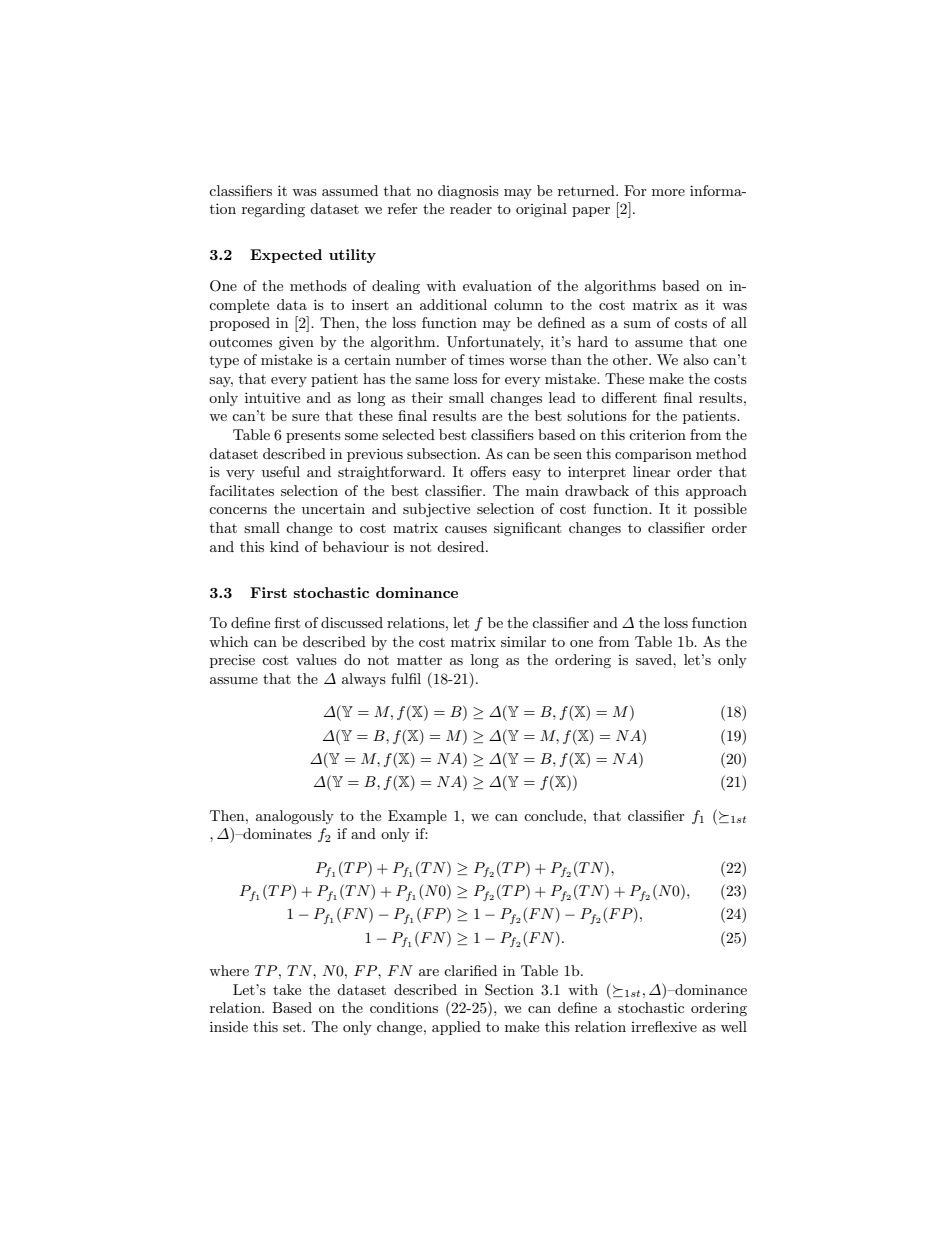  What do you see at coordinates (456, 1028) in the image?
I see `applied` at bounding box center [456, 1028].
